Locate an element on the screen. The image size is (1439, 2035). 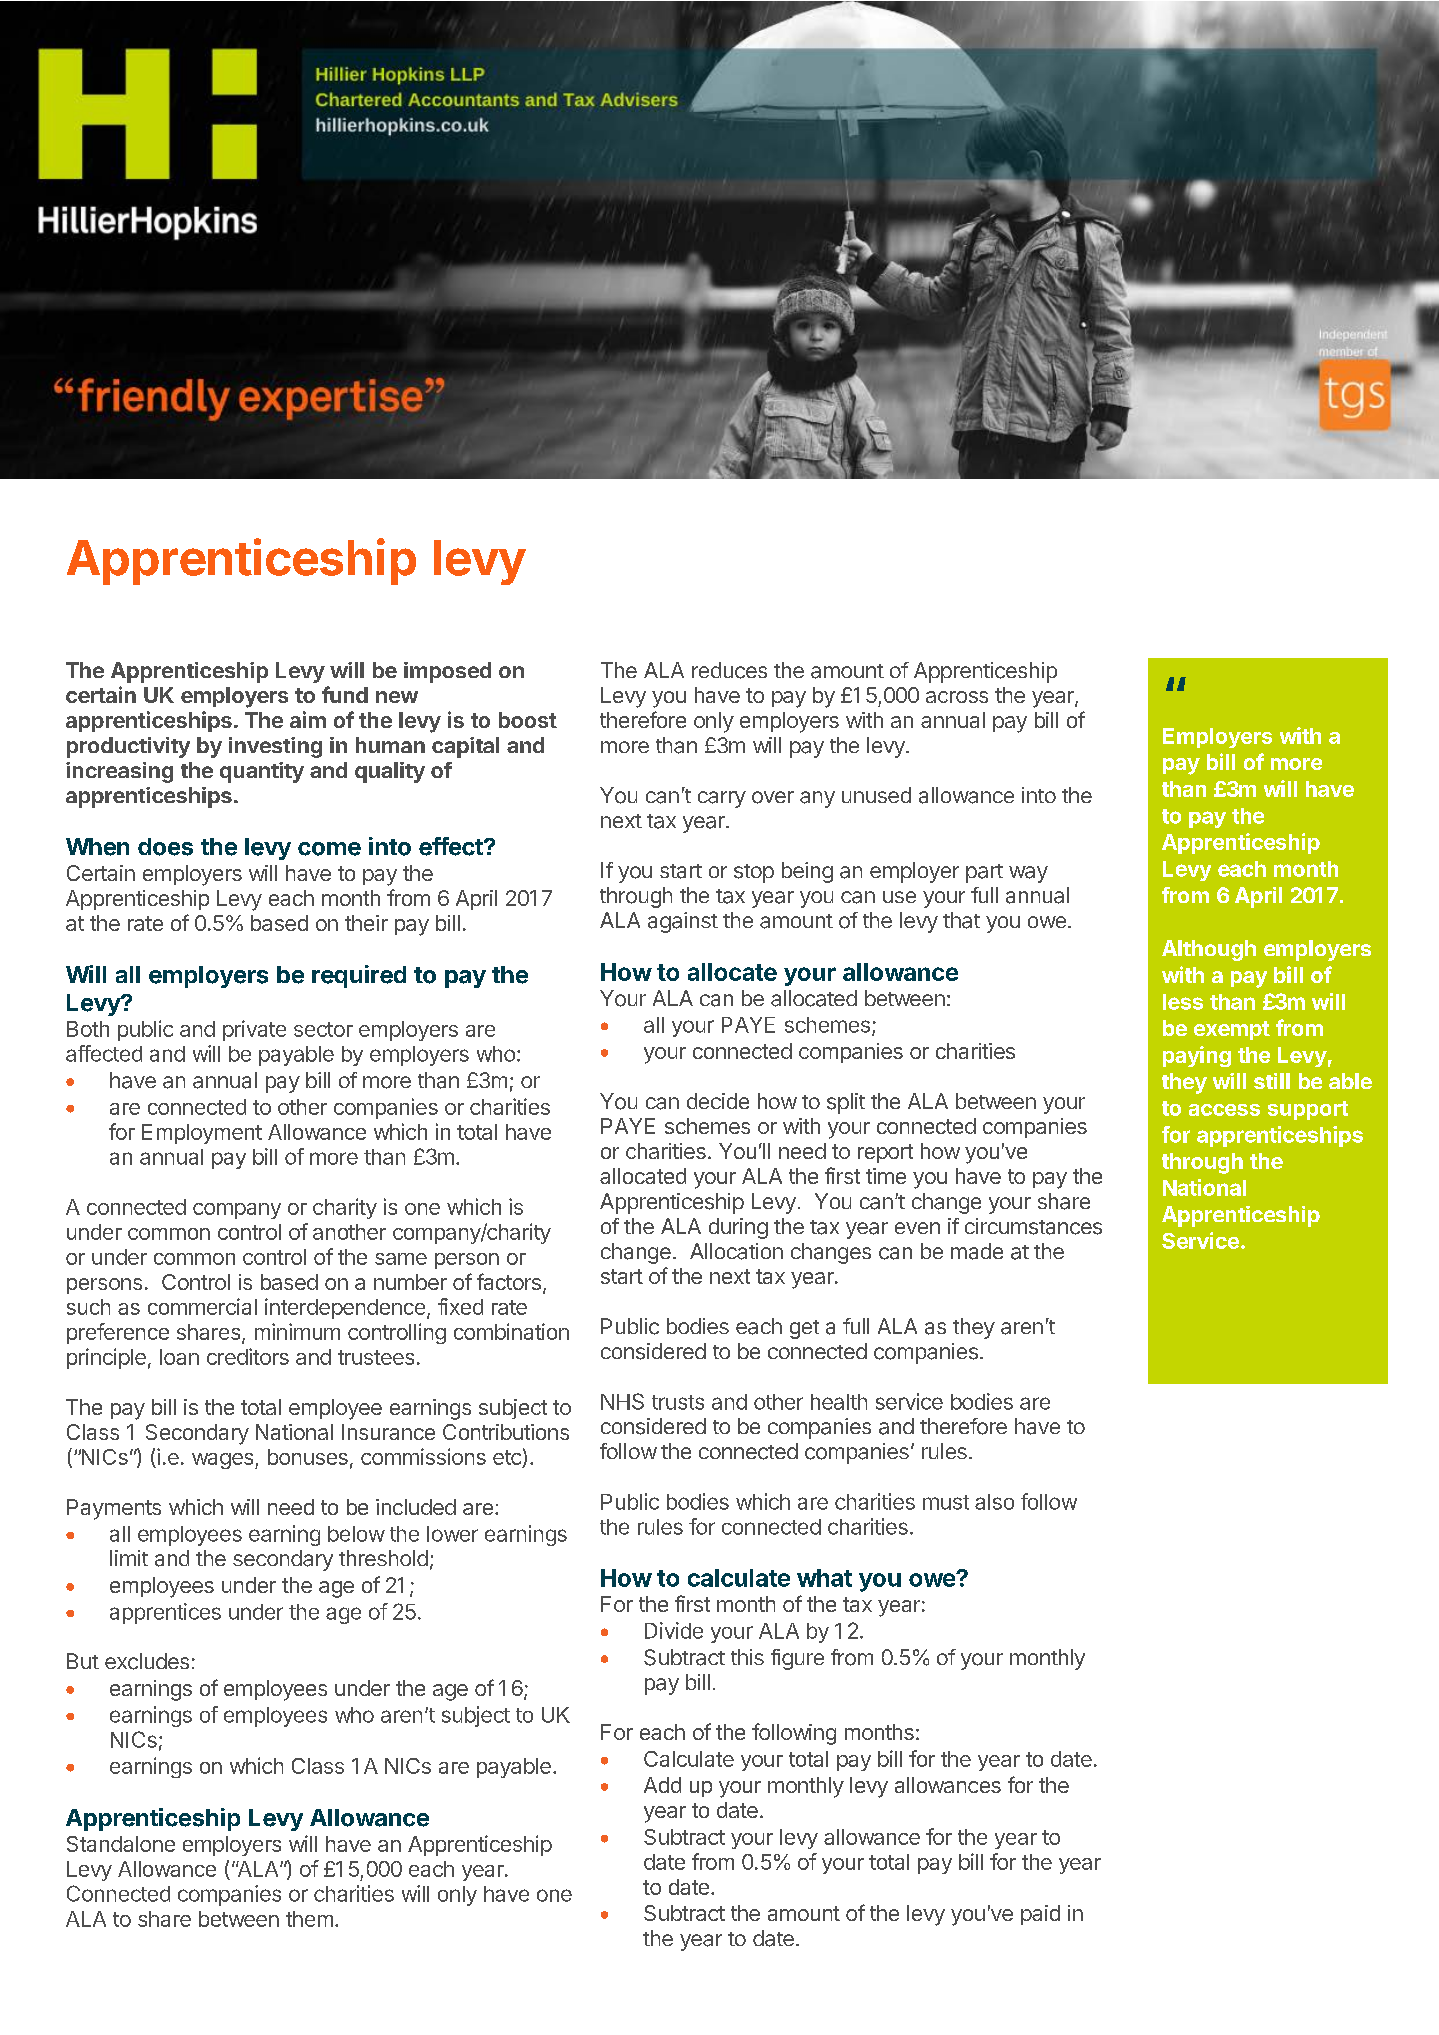
Add is located at coordinates (662, 1785).
